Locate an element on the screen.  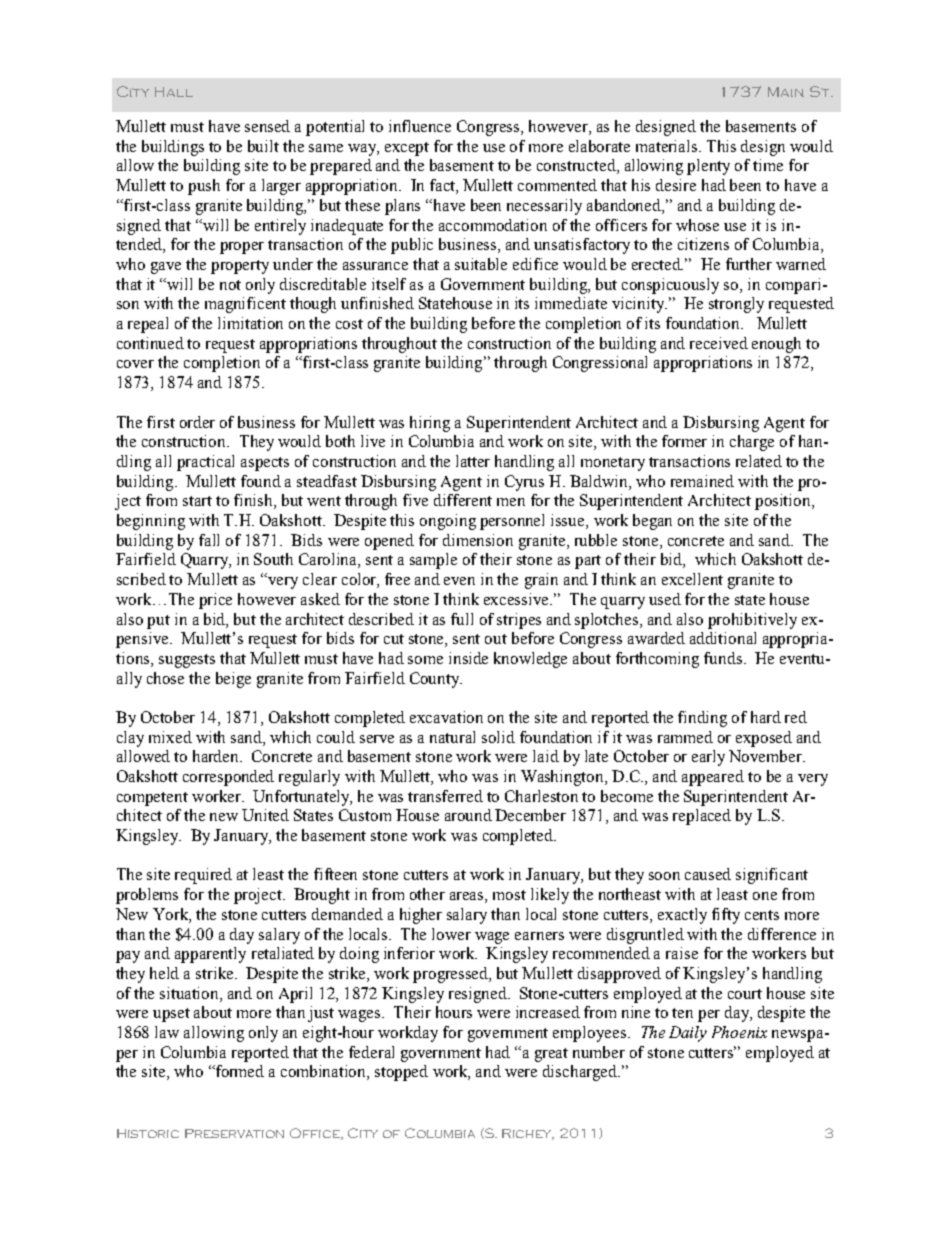
stopped is located at coordinates (401, 1073).
